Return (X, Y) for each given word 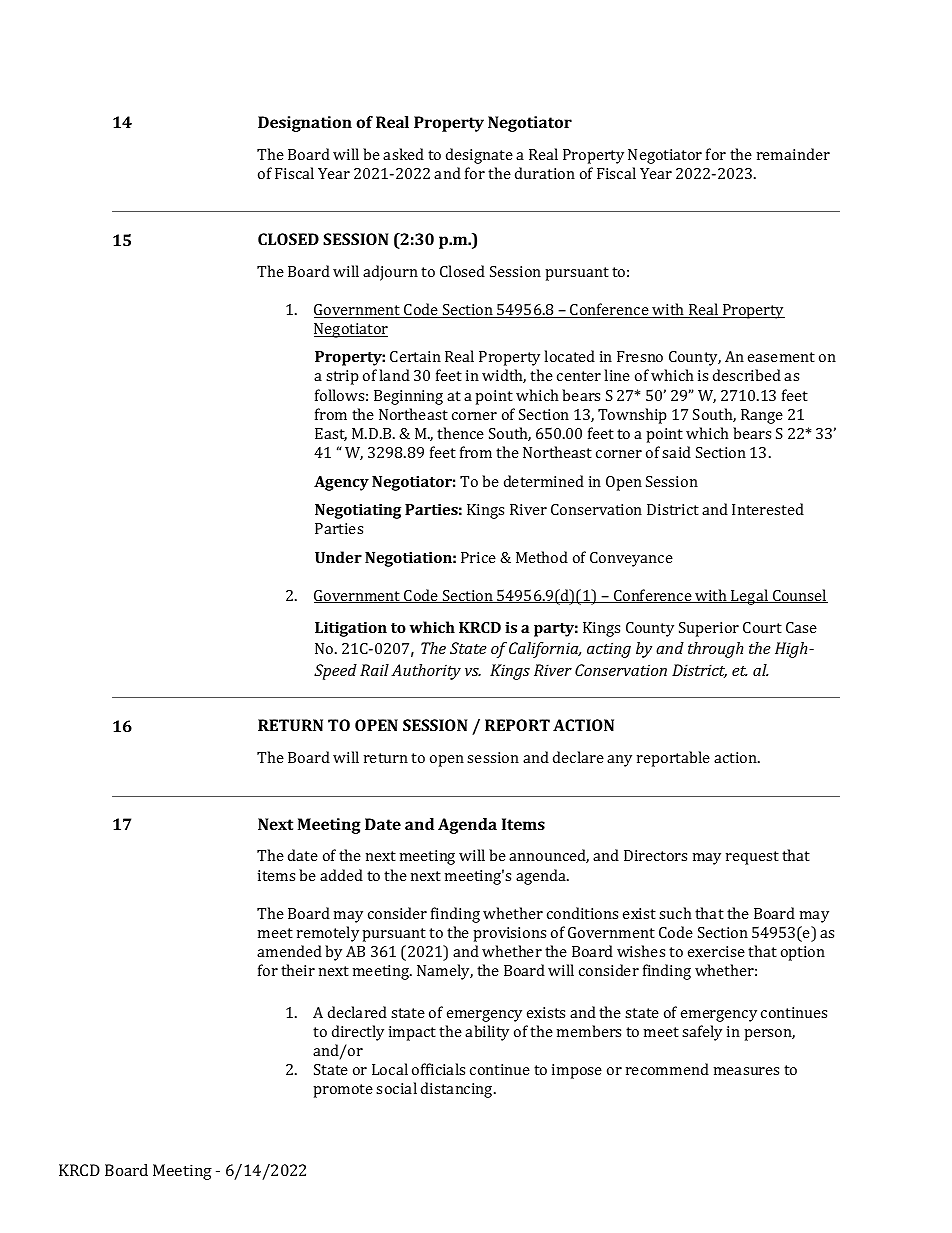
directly (358, 1033)
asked (403, 154)
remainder (793, 154)
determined (544, 481)
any (619, 761)
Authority (426, 672)
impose (577, 1071)
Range (762, 416)
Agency (341, 483)
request (752, 858)
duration (545, 173)
